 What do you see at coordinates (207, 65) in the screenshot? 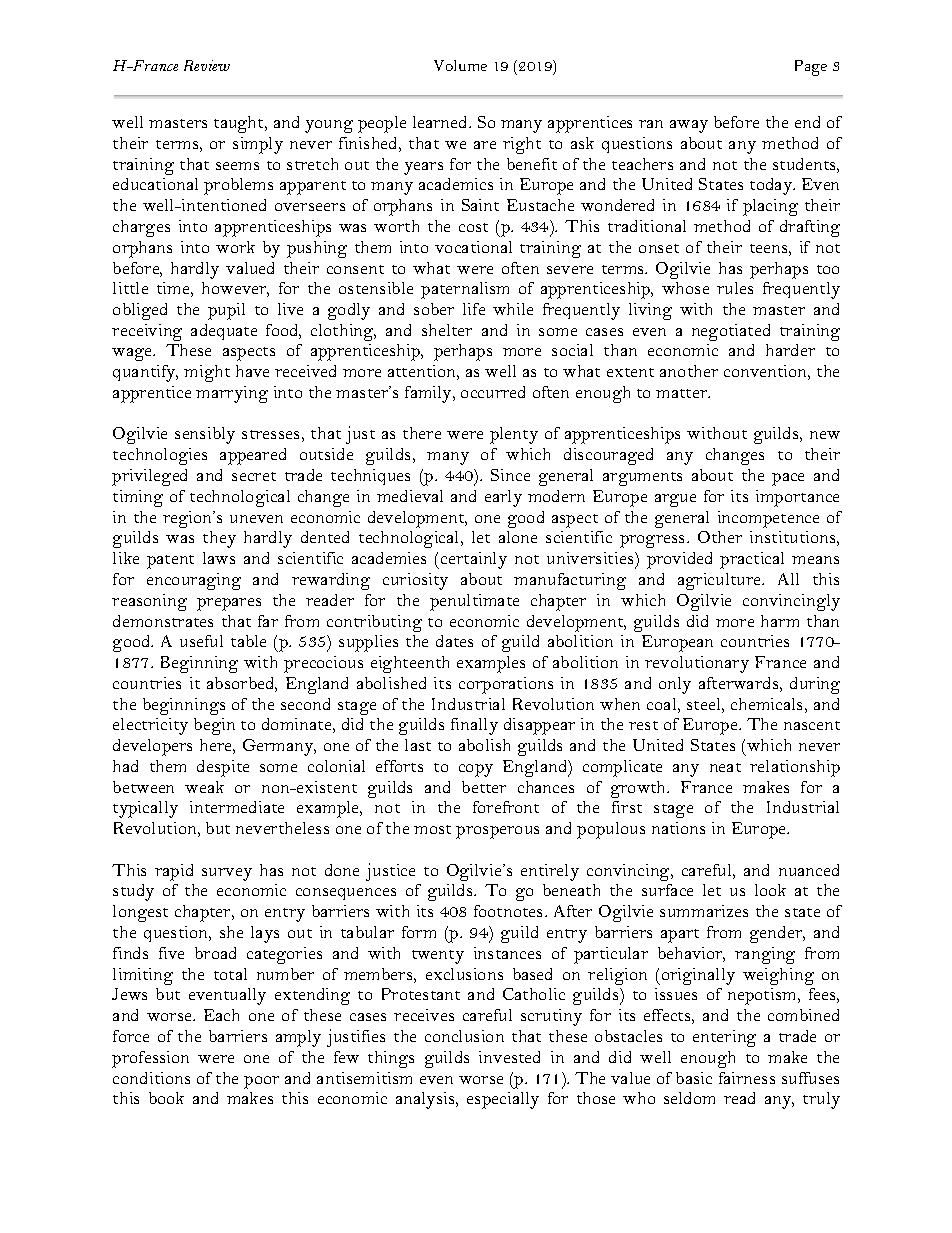
I see `Review` at bounding box center [207, 65].
